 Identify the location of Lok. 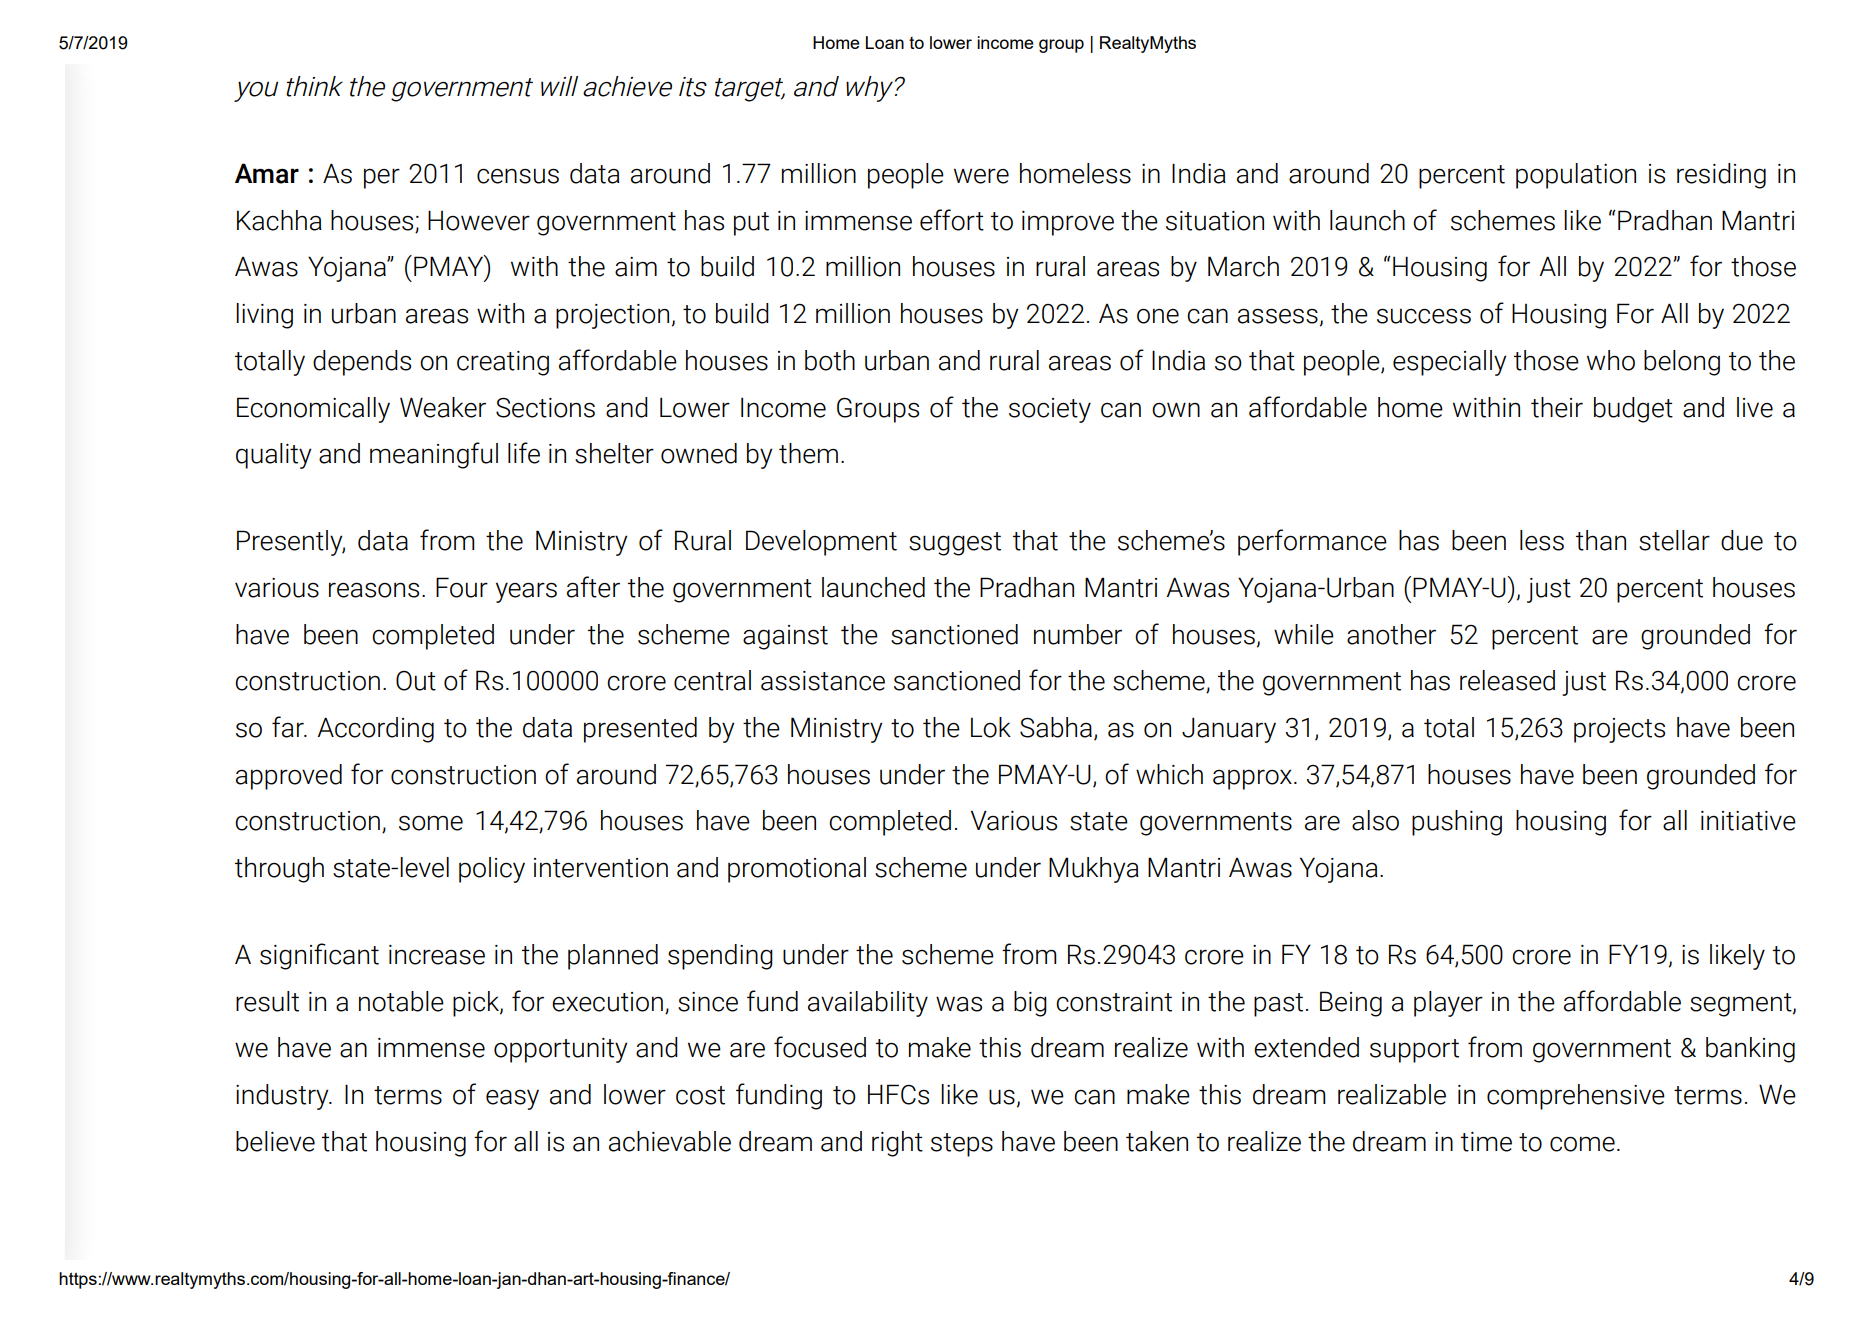
(991, 727).
